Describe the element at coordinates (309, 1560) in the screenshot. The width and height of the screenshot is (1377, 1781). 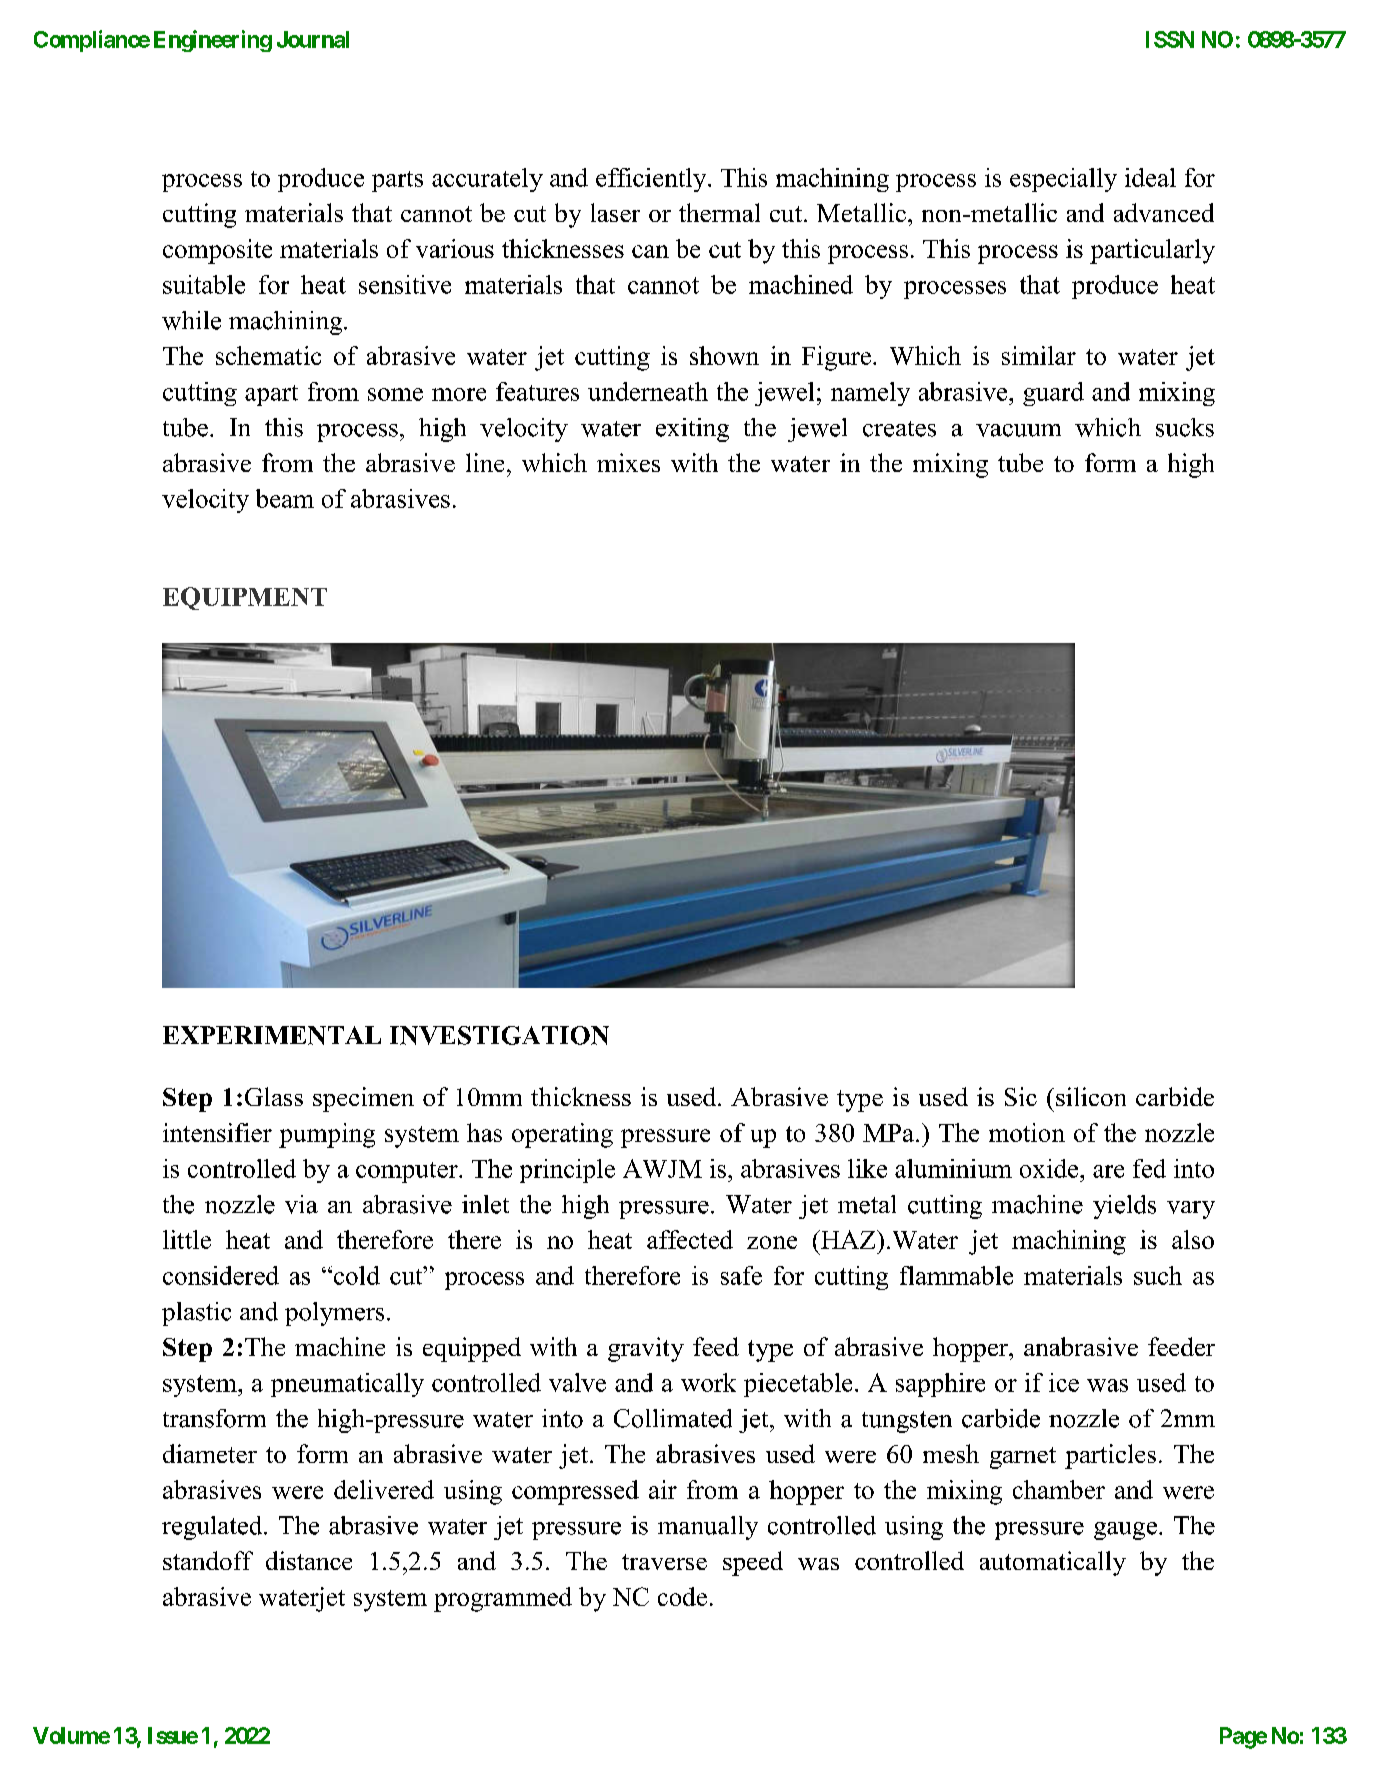
I see `distance` at that location.
